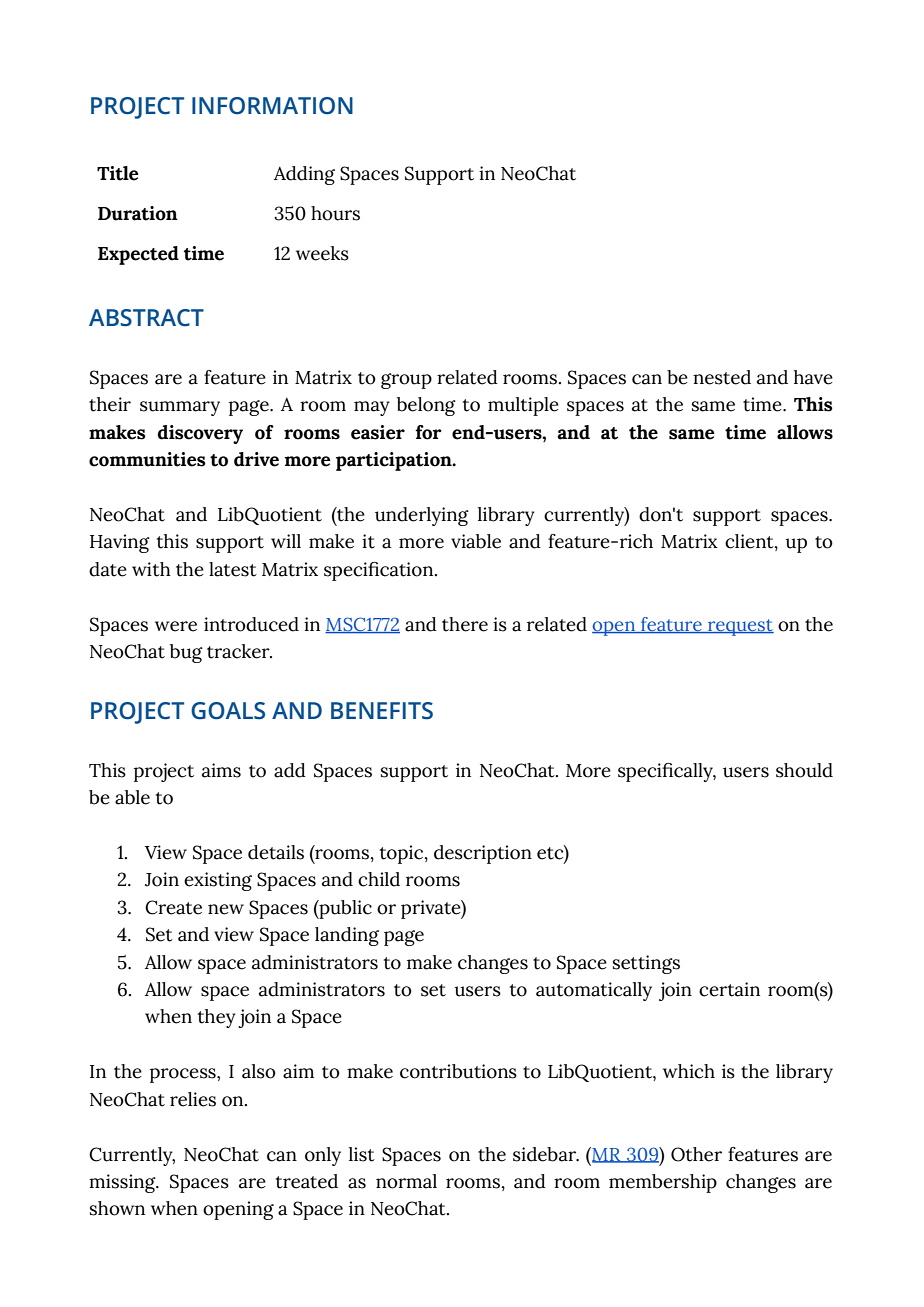 This page has height=1307, width=924. What do you see at coordinates (186, 653) in the page?
I see `bug` at bounding box center [186, 653].
